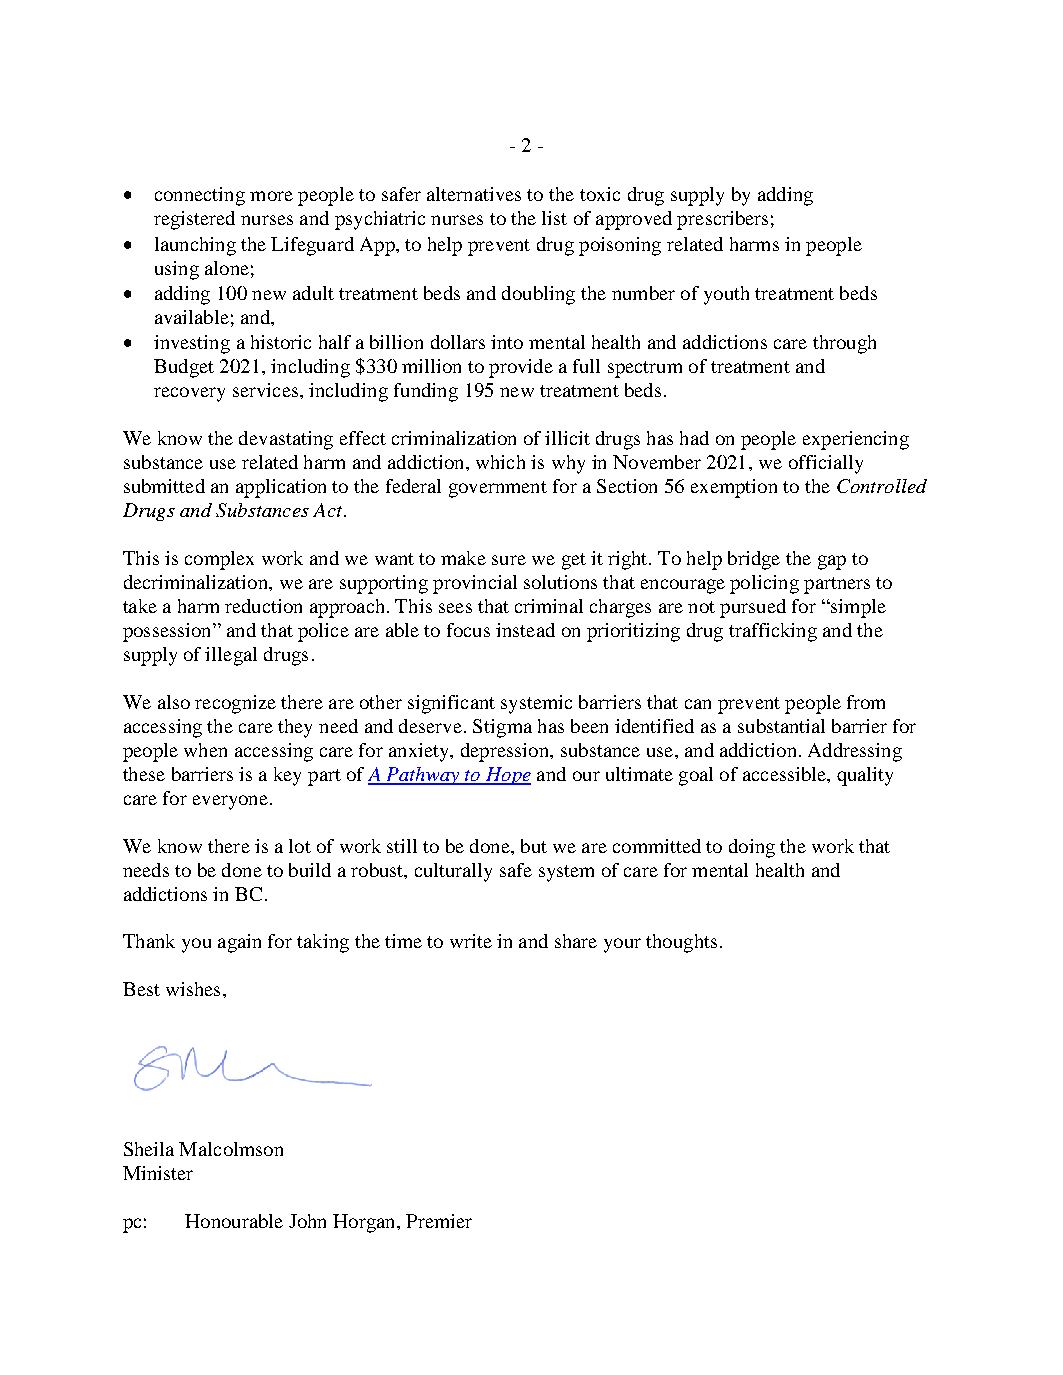 Image resolution: width=1063 pixels, height=1375 pixels. Describe the element at coordinates (230, 802) in the screenshot. I see `everyone` at that location.
